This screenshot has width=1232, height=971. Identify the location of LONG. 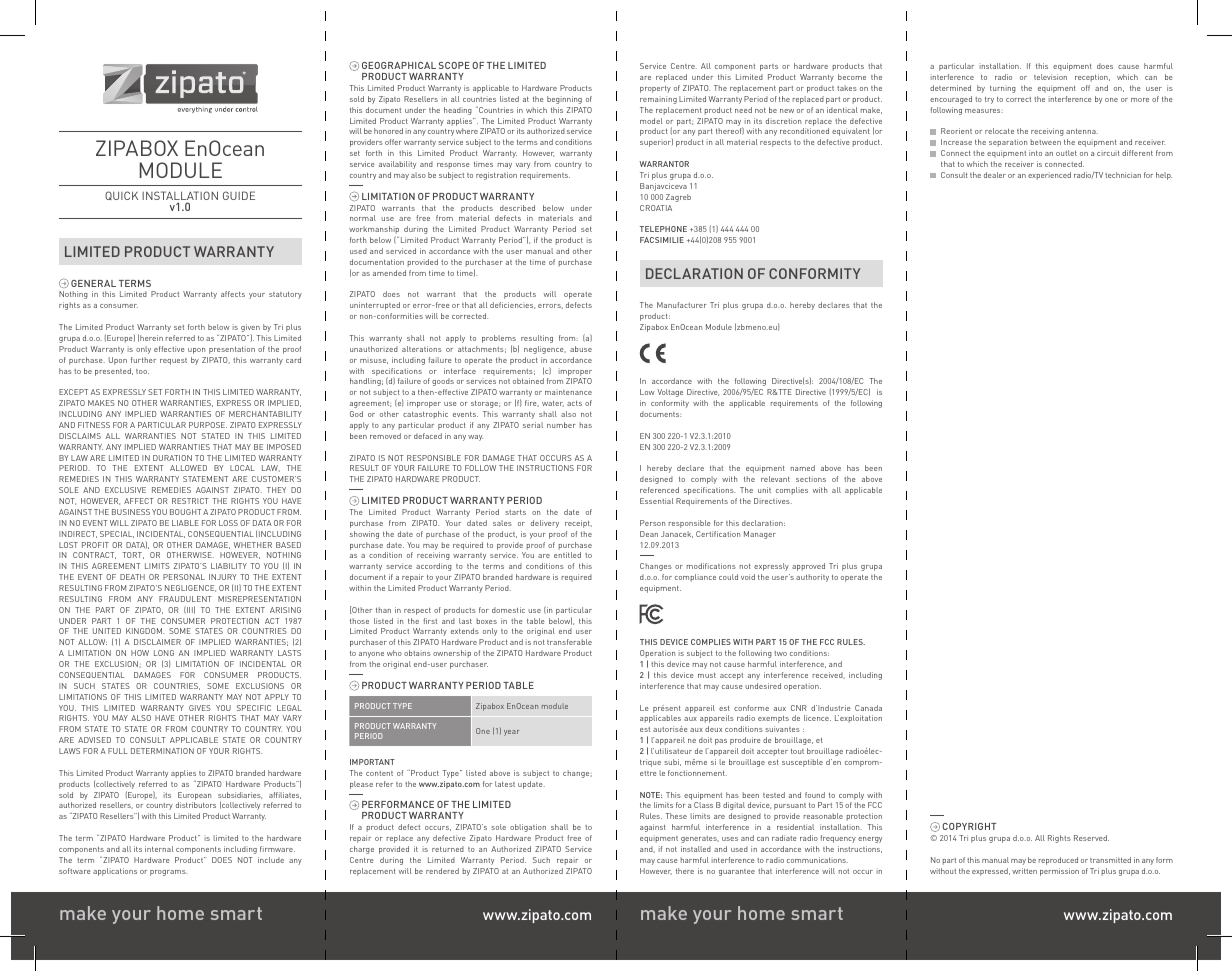
(164, 653).
